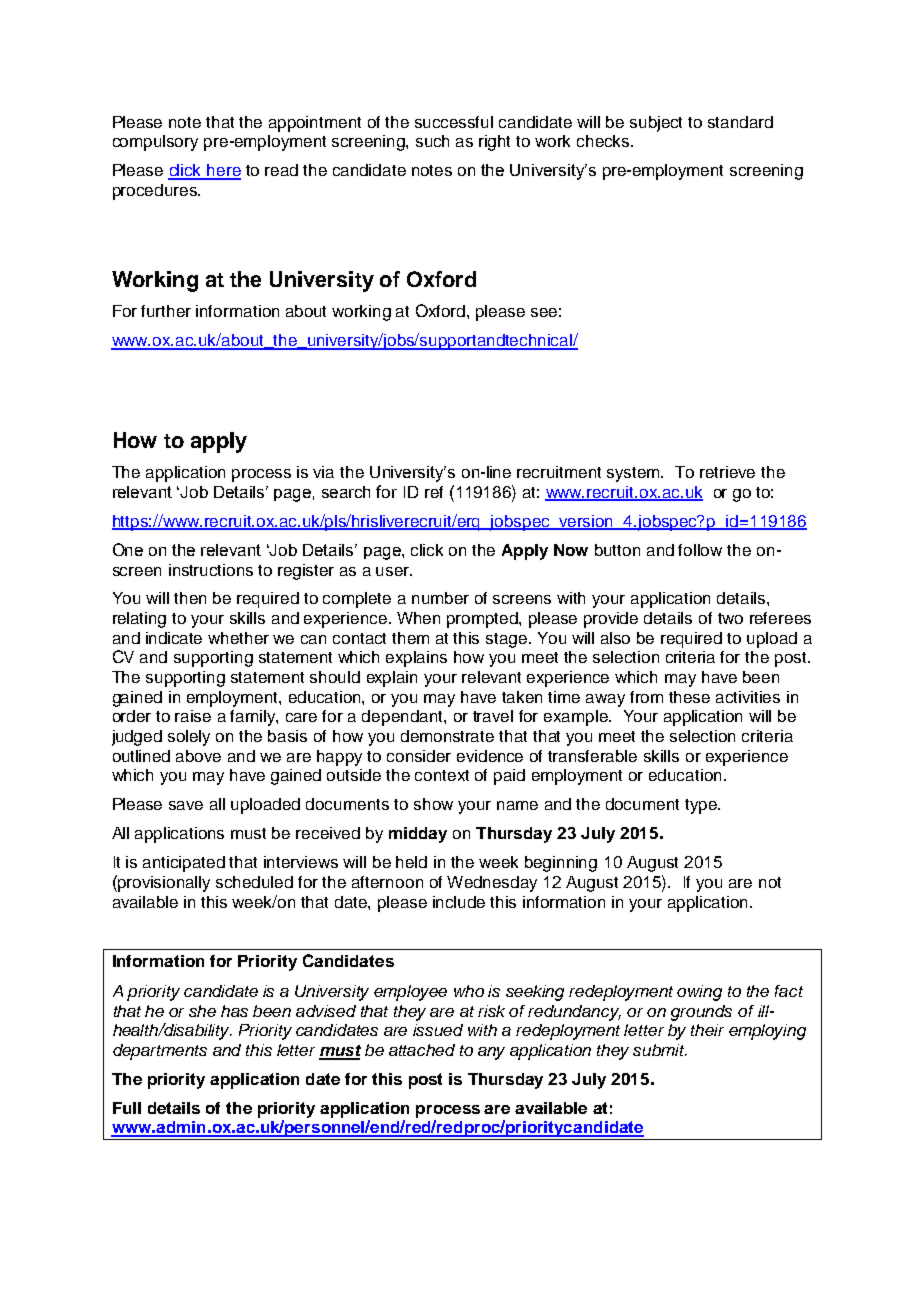 This screenshot has height=1308, width=924. Describe the element at coordinates (740, 122) in the screenshot. I see `standard` at that location.
